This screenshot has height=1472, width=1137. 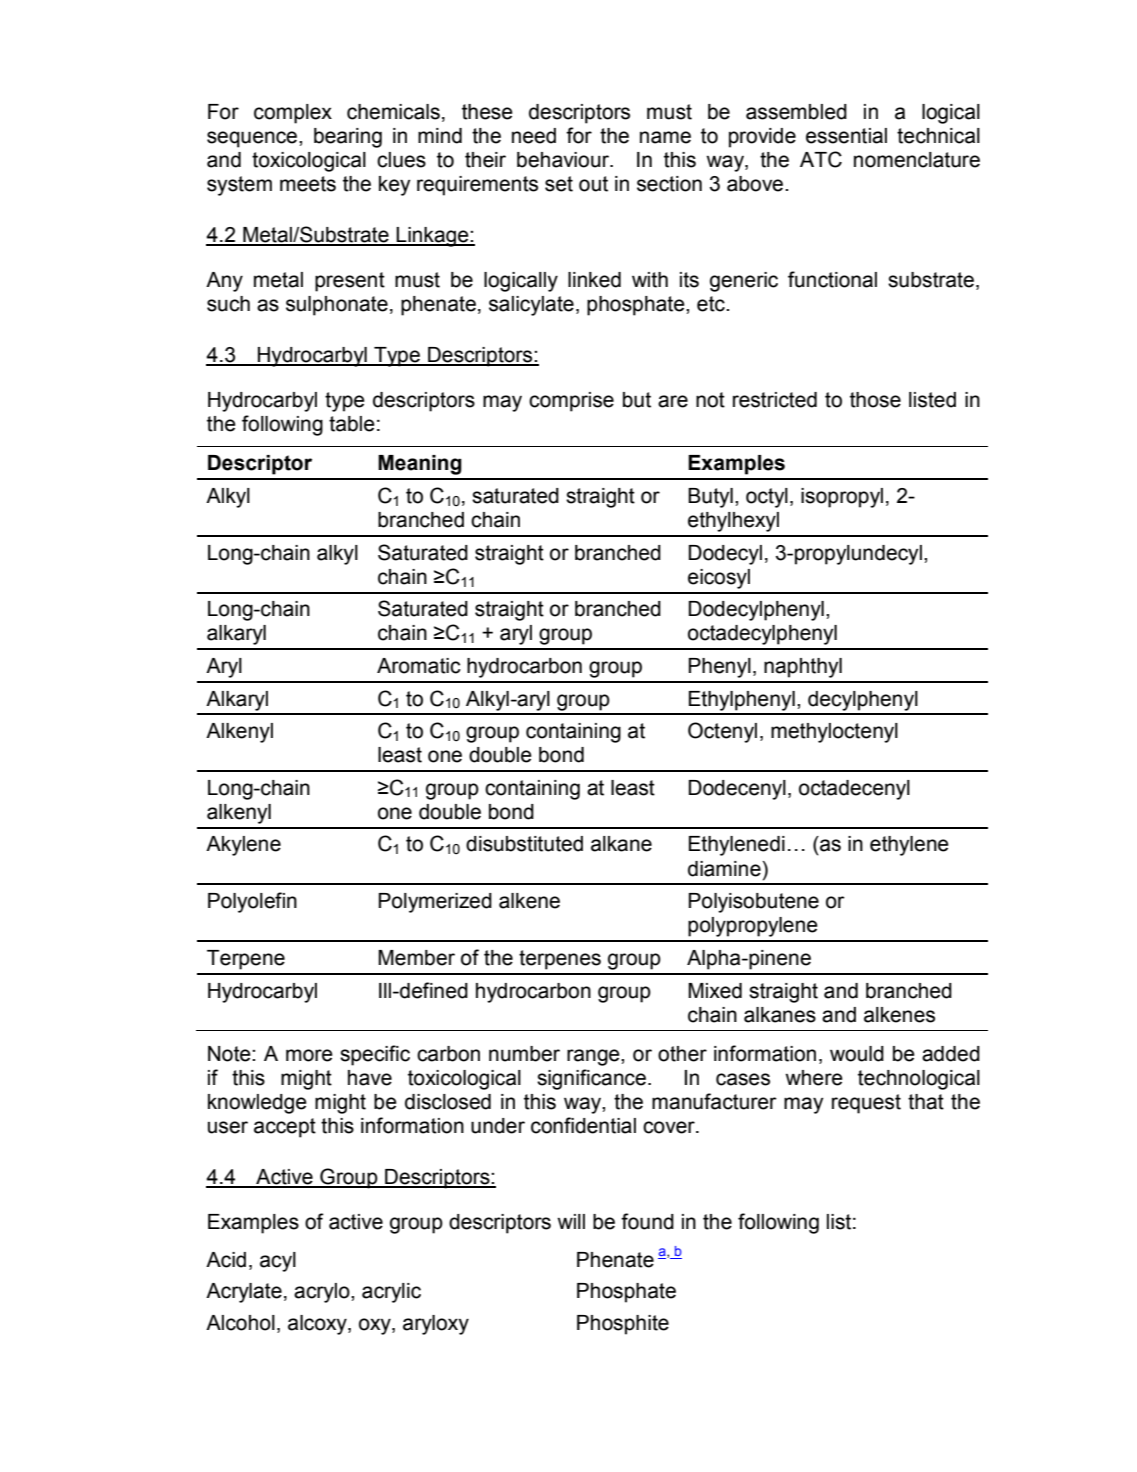 I want to click on those, so click(x=875, y=400).
